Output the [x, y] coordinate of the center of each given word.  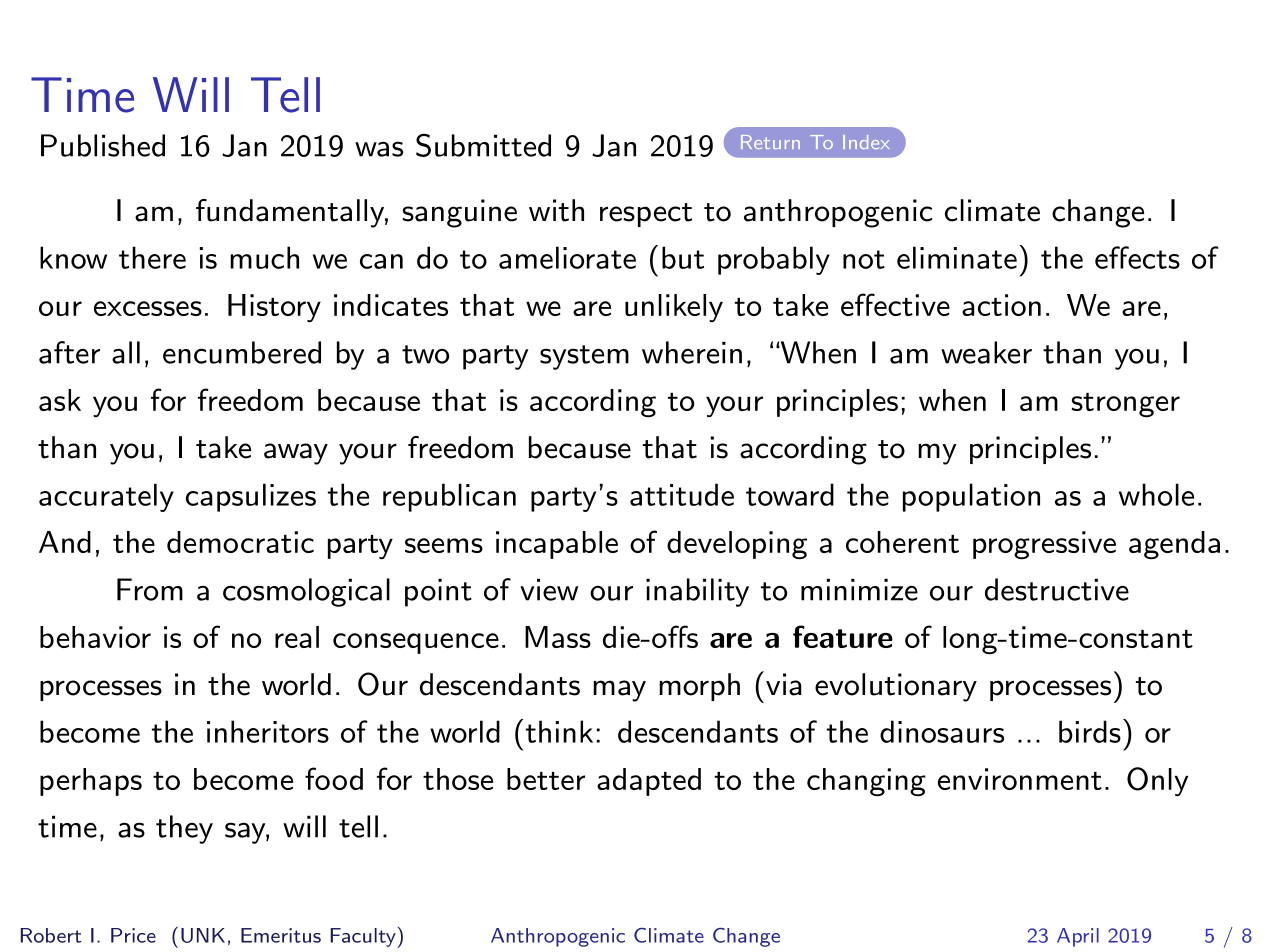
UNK [203, 935]
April [1078, 937]
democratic [240, 542]
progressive [1044, 545]
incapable [557, 545]
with [556, 210]
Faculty [364, 938]
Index [866, 142]
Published [103, 145]
